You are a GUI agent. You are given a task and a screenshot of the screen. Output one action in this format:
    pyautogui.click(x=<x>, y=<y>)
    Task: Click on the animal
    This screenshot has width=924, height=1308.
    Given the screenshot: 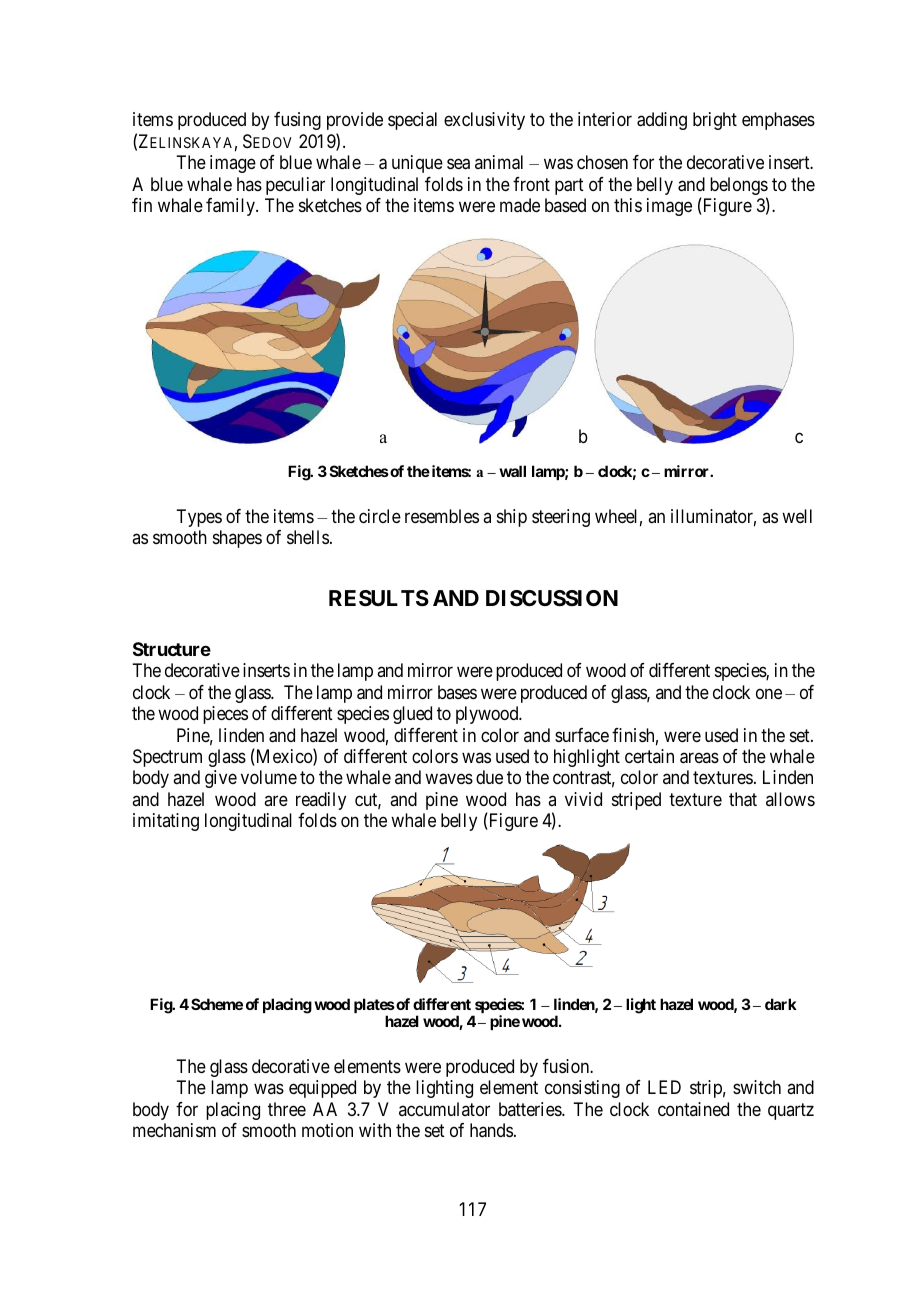 What is the action you would take?
    pyautogui.click(x=499, y=162)
